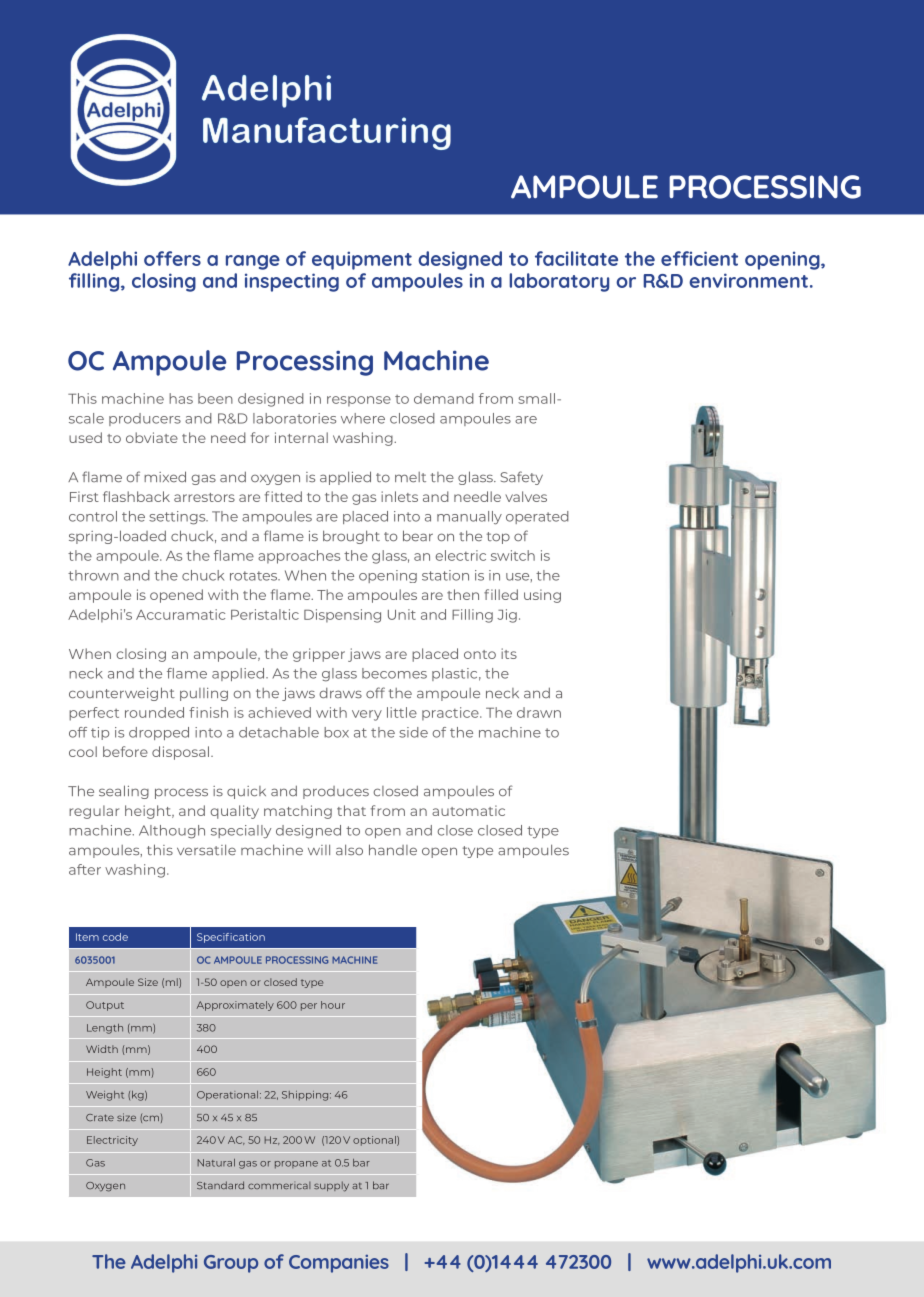 The width and height of the screenshot is (924, 1297). I want to click on thrown, so click(93, 575).
